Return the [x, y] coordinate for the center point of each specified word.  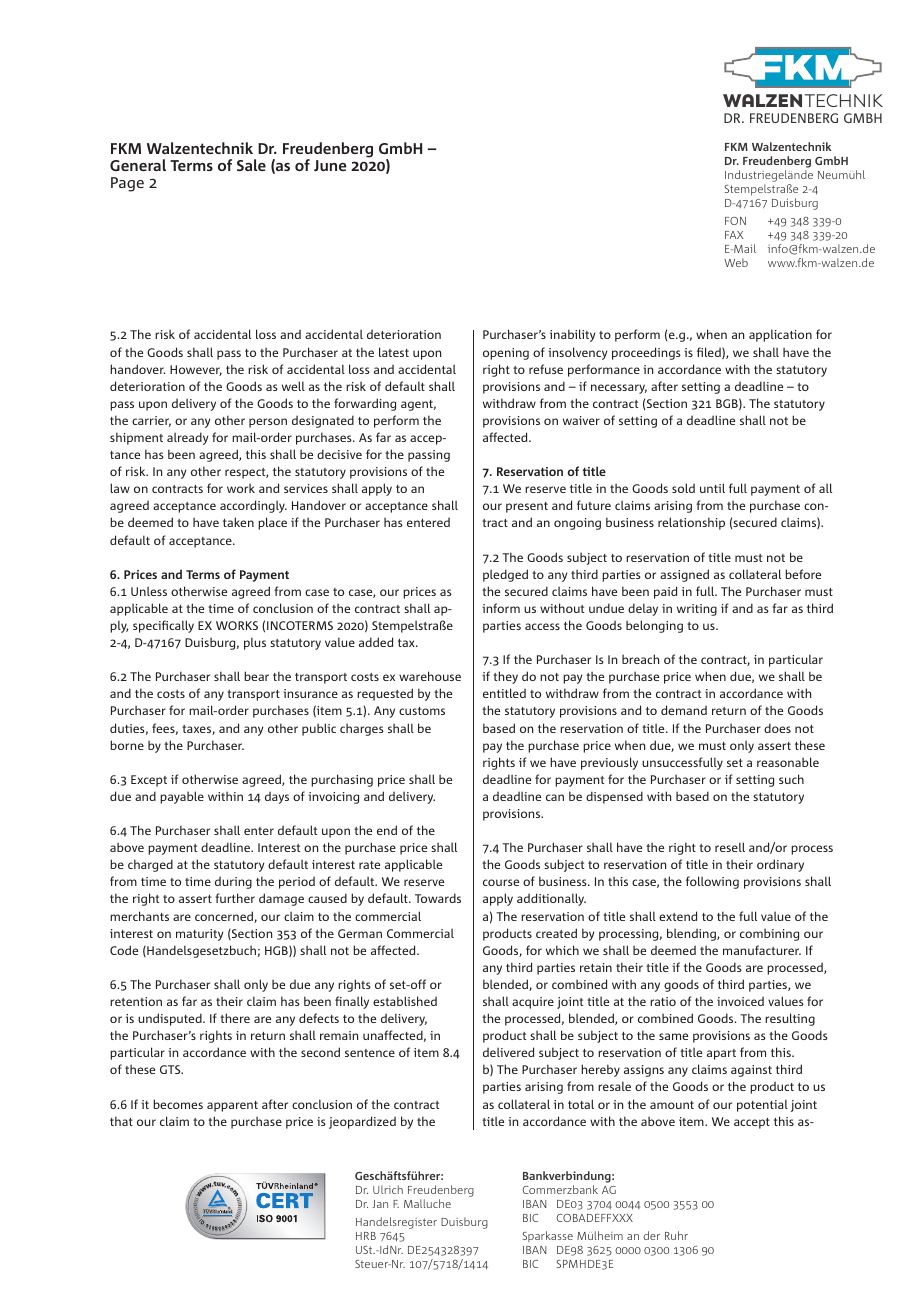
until [712, 488]
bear [256, 676]
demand [684, 710]
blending [692, 934]
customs [422, 711]
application [780, 335]
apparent [232, 1106]
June [330, 165]
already [187, 438]
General [138, 165]
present [527, 507]
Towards [438, 898]
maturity [199, 935]
